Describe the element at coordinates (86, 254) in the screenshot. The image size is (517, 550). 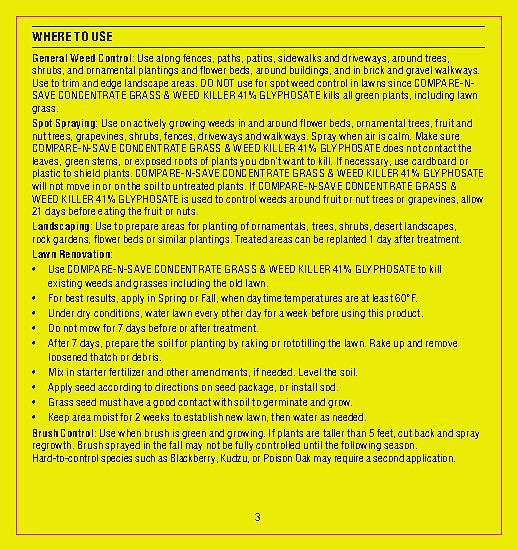
I see `Renovation` at that location.
